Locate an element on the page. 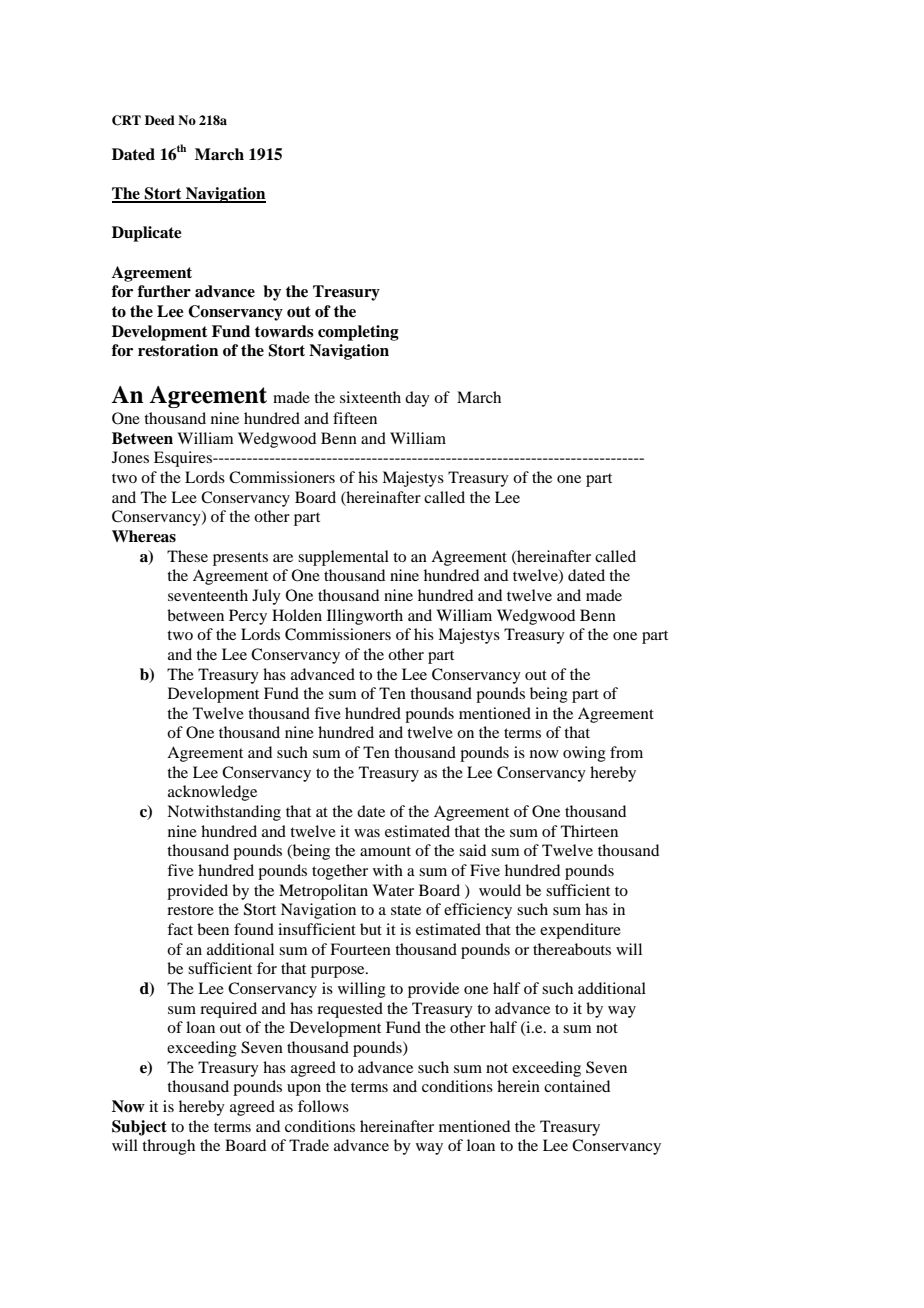  Percy is located at coordinates (248, 617).
